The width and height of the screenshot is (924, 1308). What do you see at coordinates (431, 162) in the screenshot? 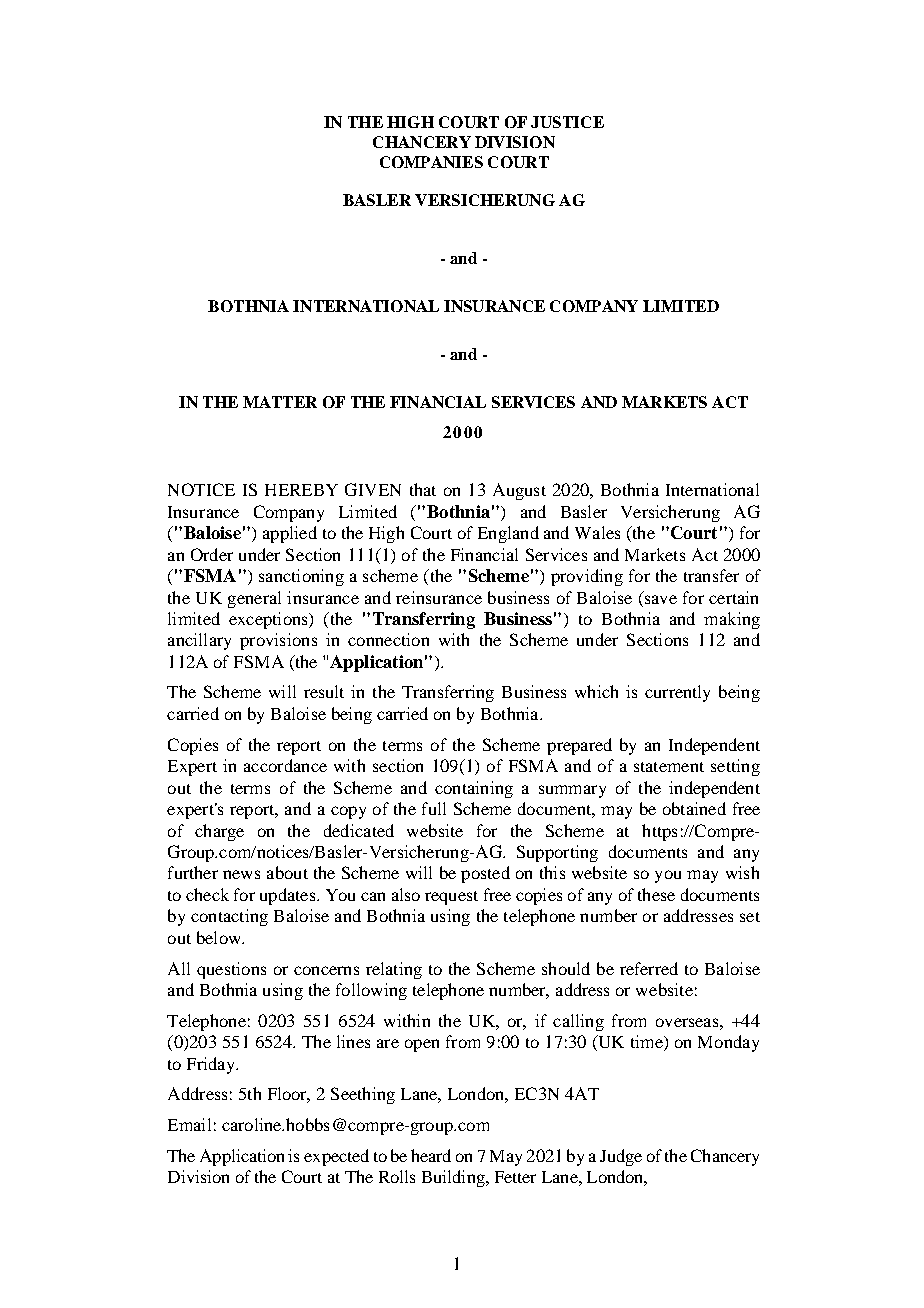
I see `COMPANIES` at bounding box center [431, 162].
